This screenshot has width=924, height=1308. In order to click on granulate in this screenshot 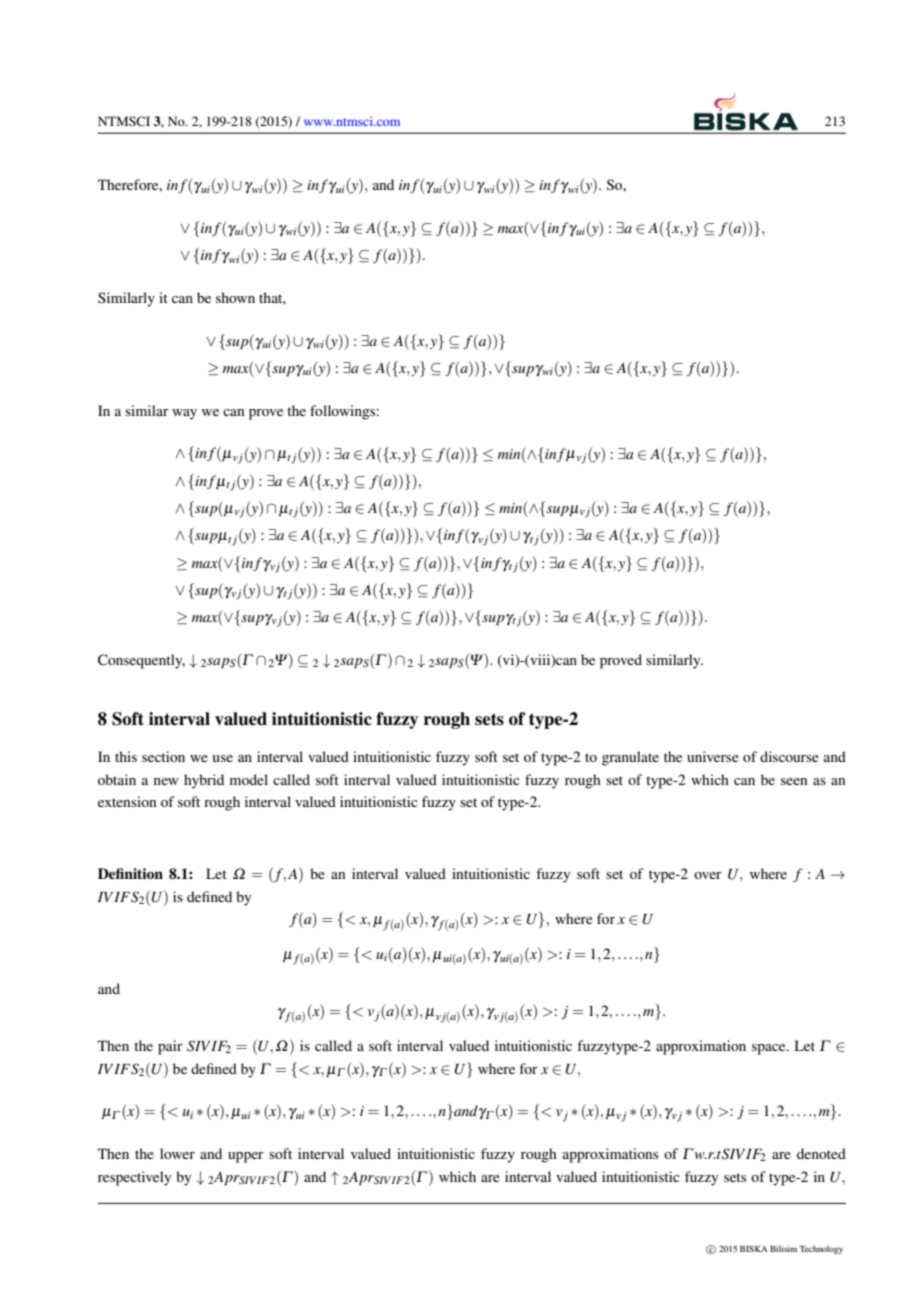, I will do `click(630, 758)`.
